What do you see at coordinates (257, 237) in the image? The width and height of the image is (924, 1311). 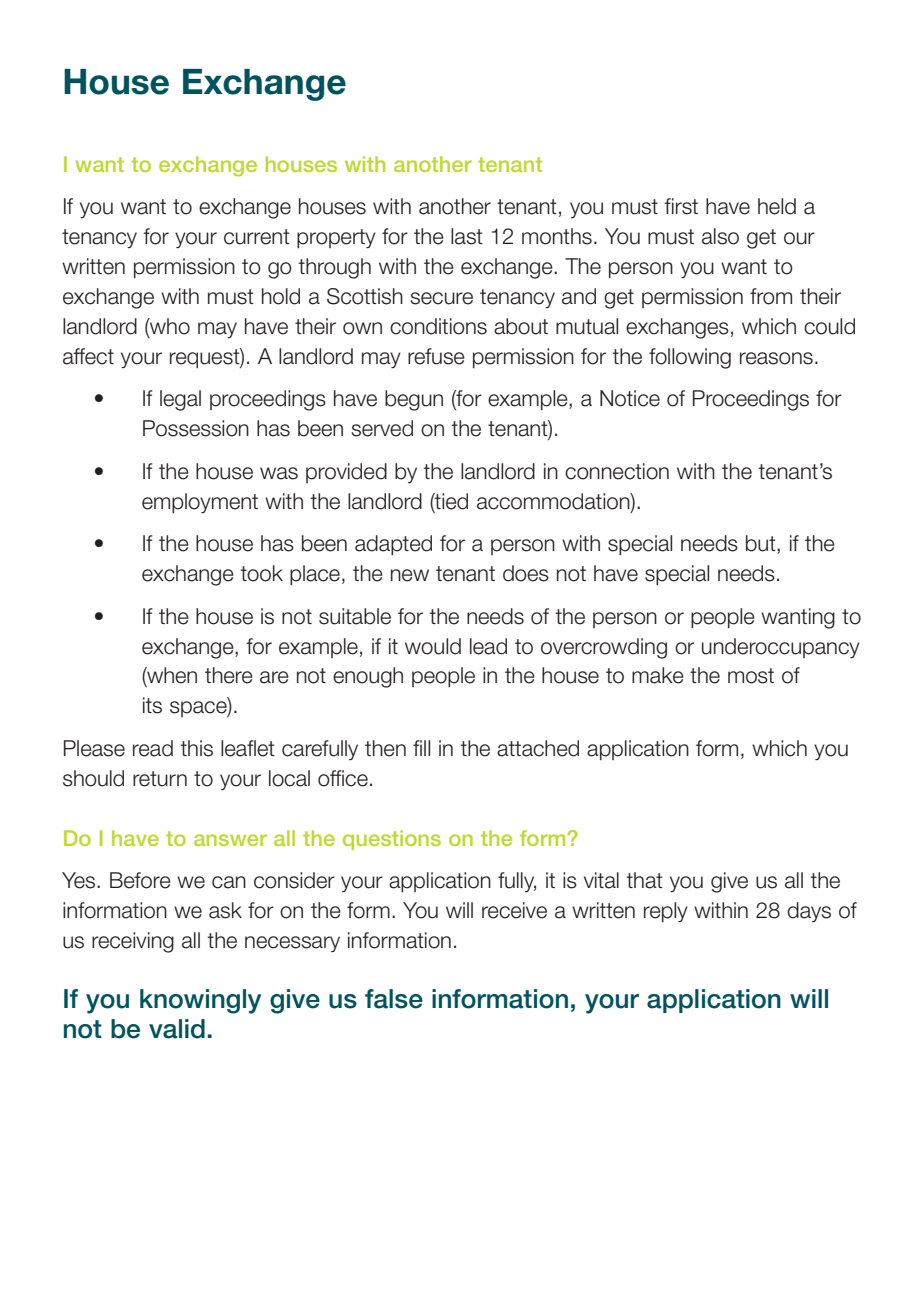 I see `current` at bounding box center [257, 237].
